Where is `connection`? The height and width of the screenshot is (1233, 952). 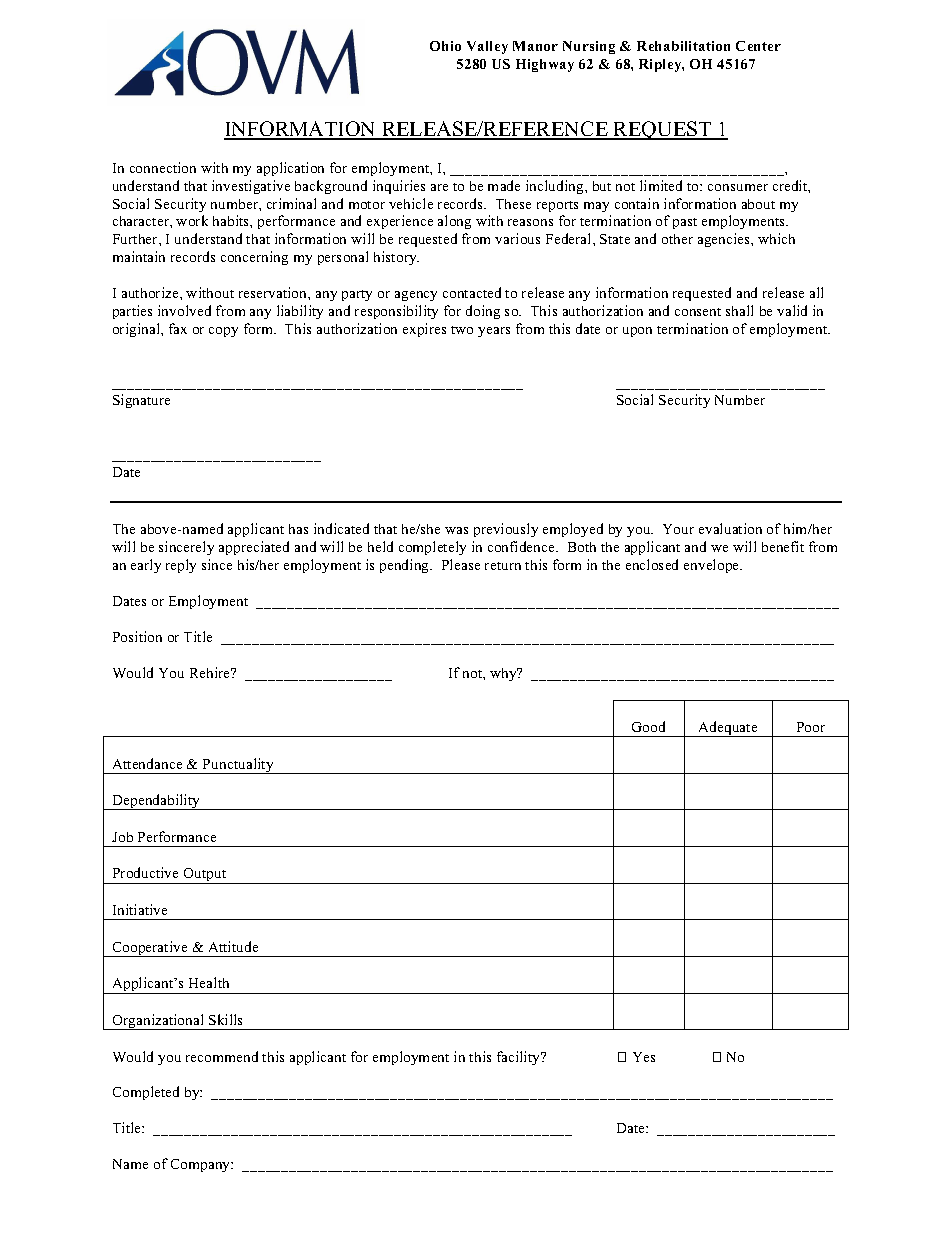
connection is located at coordinates (163, 167).
